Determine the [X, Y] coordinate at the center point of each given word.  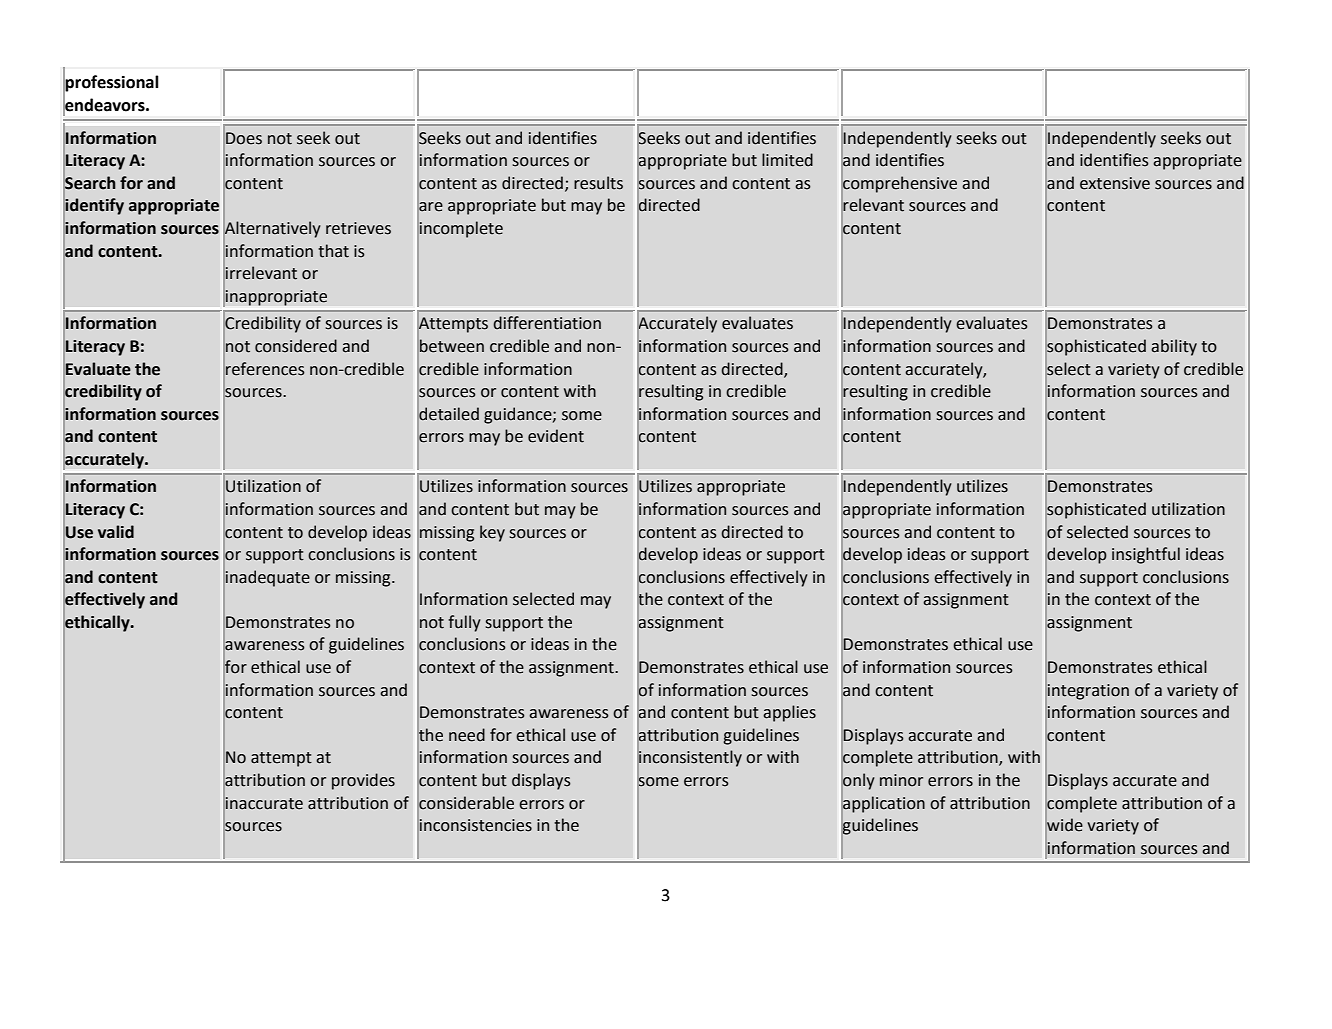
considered [296, 346]
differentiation [547, 323]
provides [363, 781]
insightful [1146, 555]
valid [116, 532]
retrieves [358, 228]
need [467, 735]
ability [1174, 347]
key [492, 533]
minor [901, 780]
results [598, 183]
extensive [1115, 183]
